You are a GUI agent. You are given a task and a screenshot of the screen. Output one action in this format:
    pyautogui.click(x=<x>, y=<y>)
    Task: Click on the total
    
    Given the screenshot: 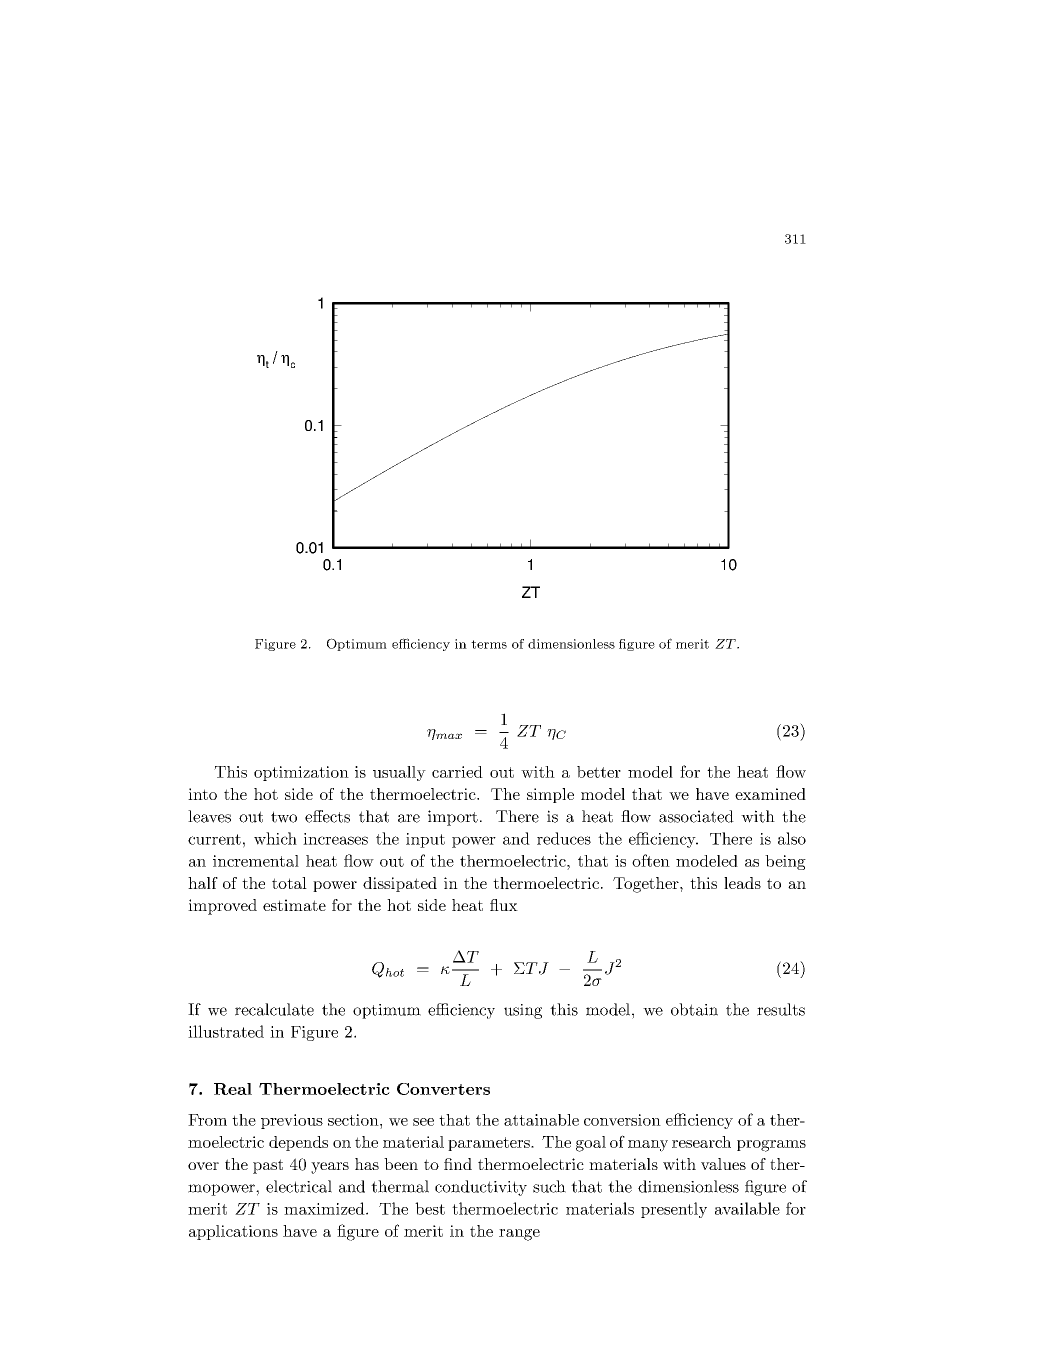 What is the action you would take?
    pyautogui.click(x=289, y=883)
